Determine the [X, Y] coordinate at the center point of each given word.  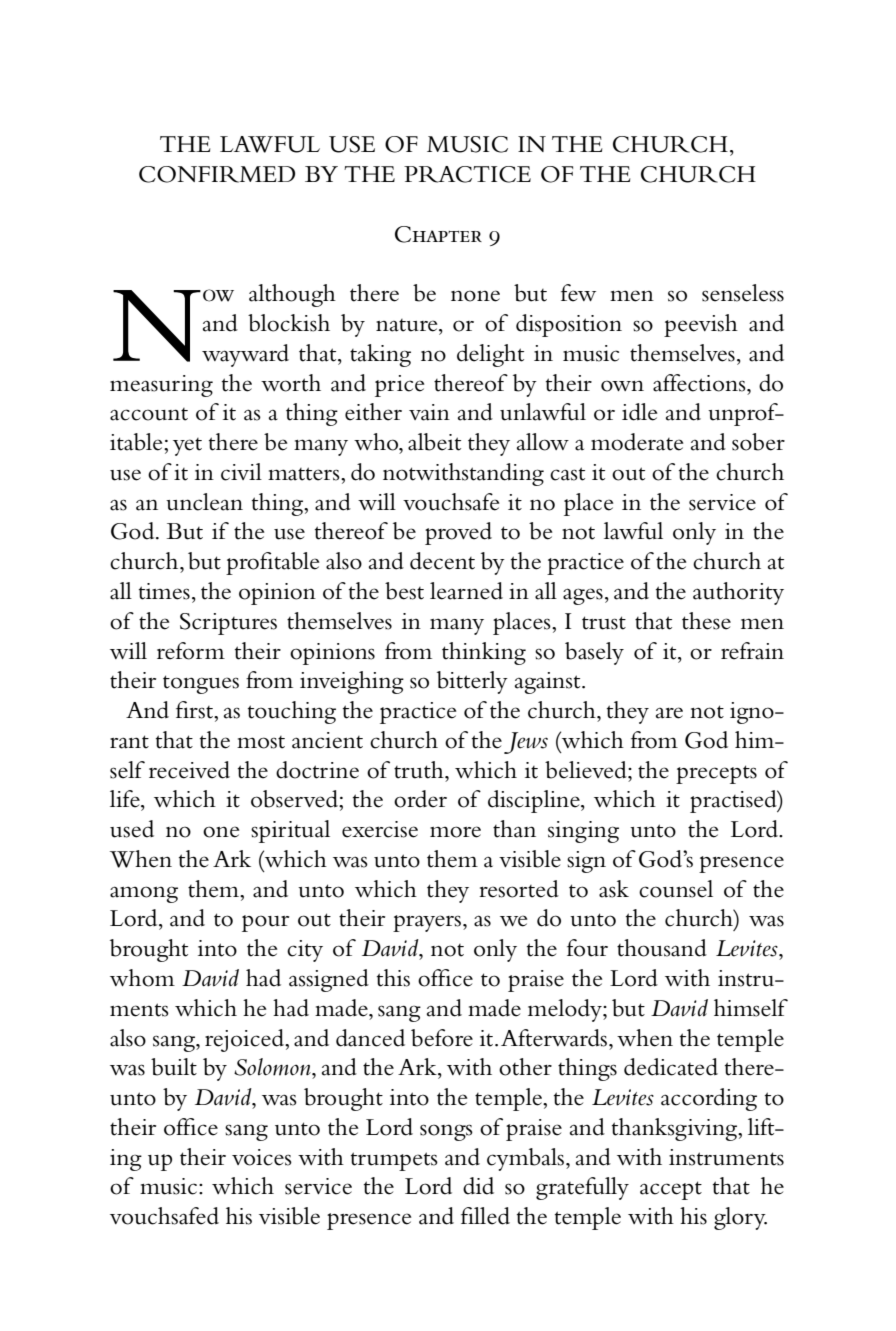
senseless [743, 293]
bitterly [472, 682]
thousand [662, 948]
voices [262, 1157]
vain [429, 412]
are [669, 713]
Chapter [438, 234]
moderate [637, 442]
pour [265, 923]
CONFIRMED [217, 174]
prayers [428, 923]
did [478, 1186]
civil [241, 472]
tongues [201, 684]
